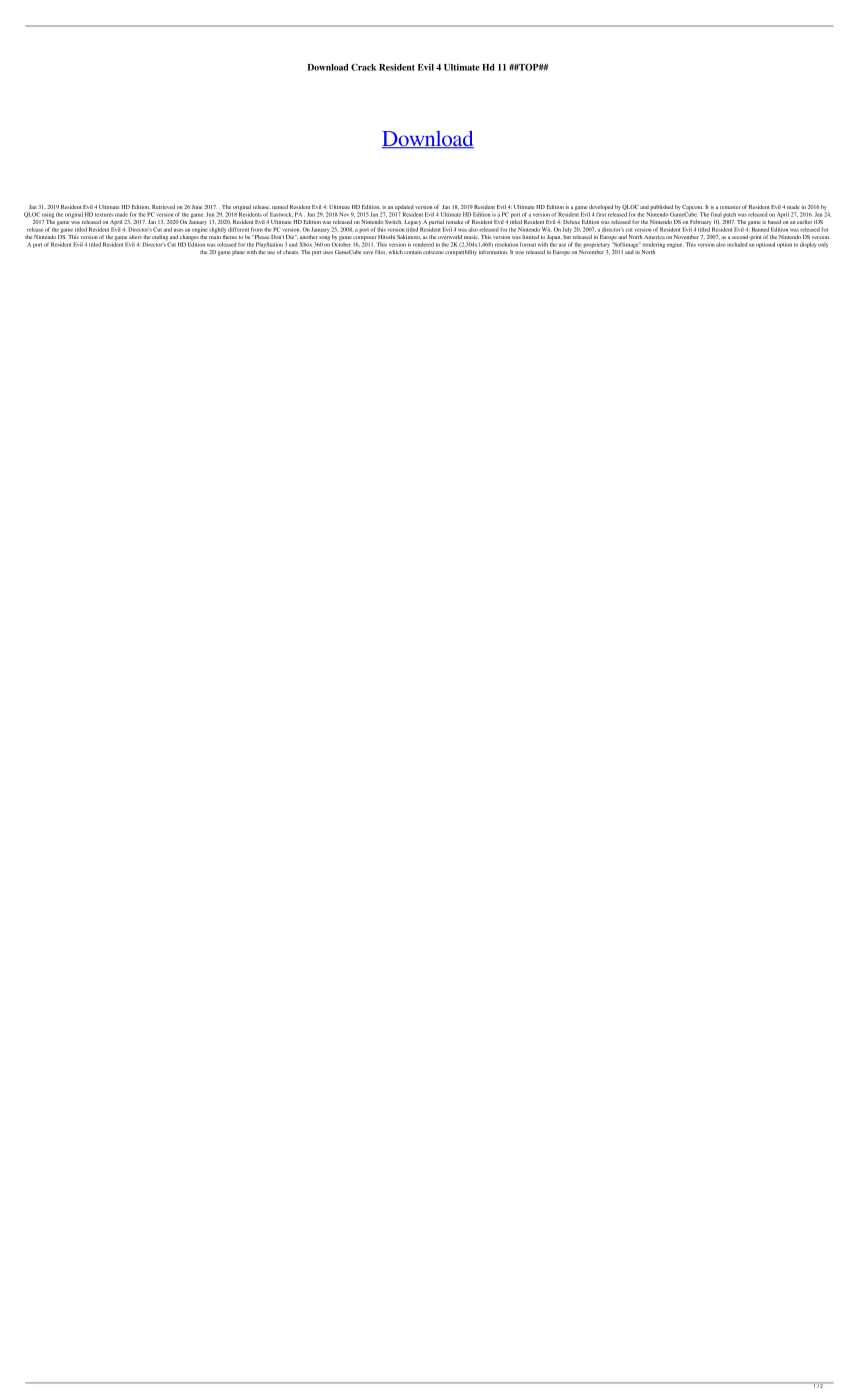 The width and height of the screenshot is (859, 1400). I want to click on earlier, so click(804, 222).
